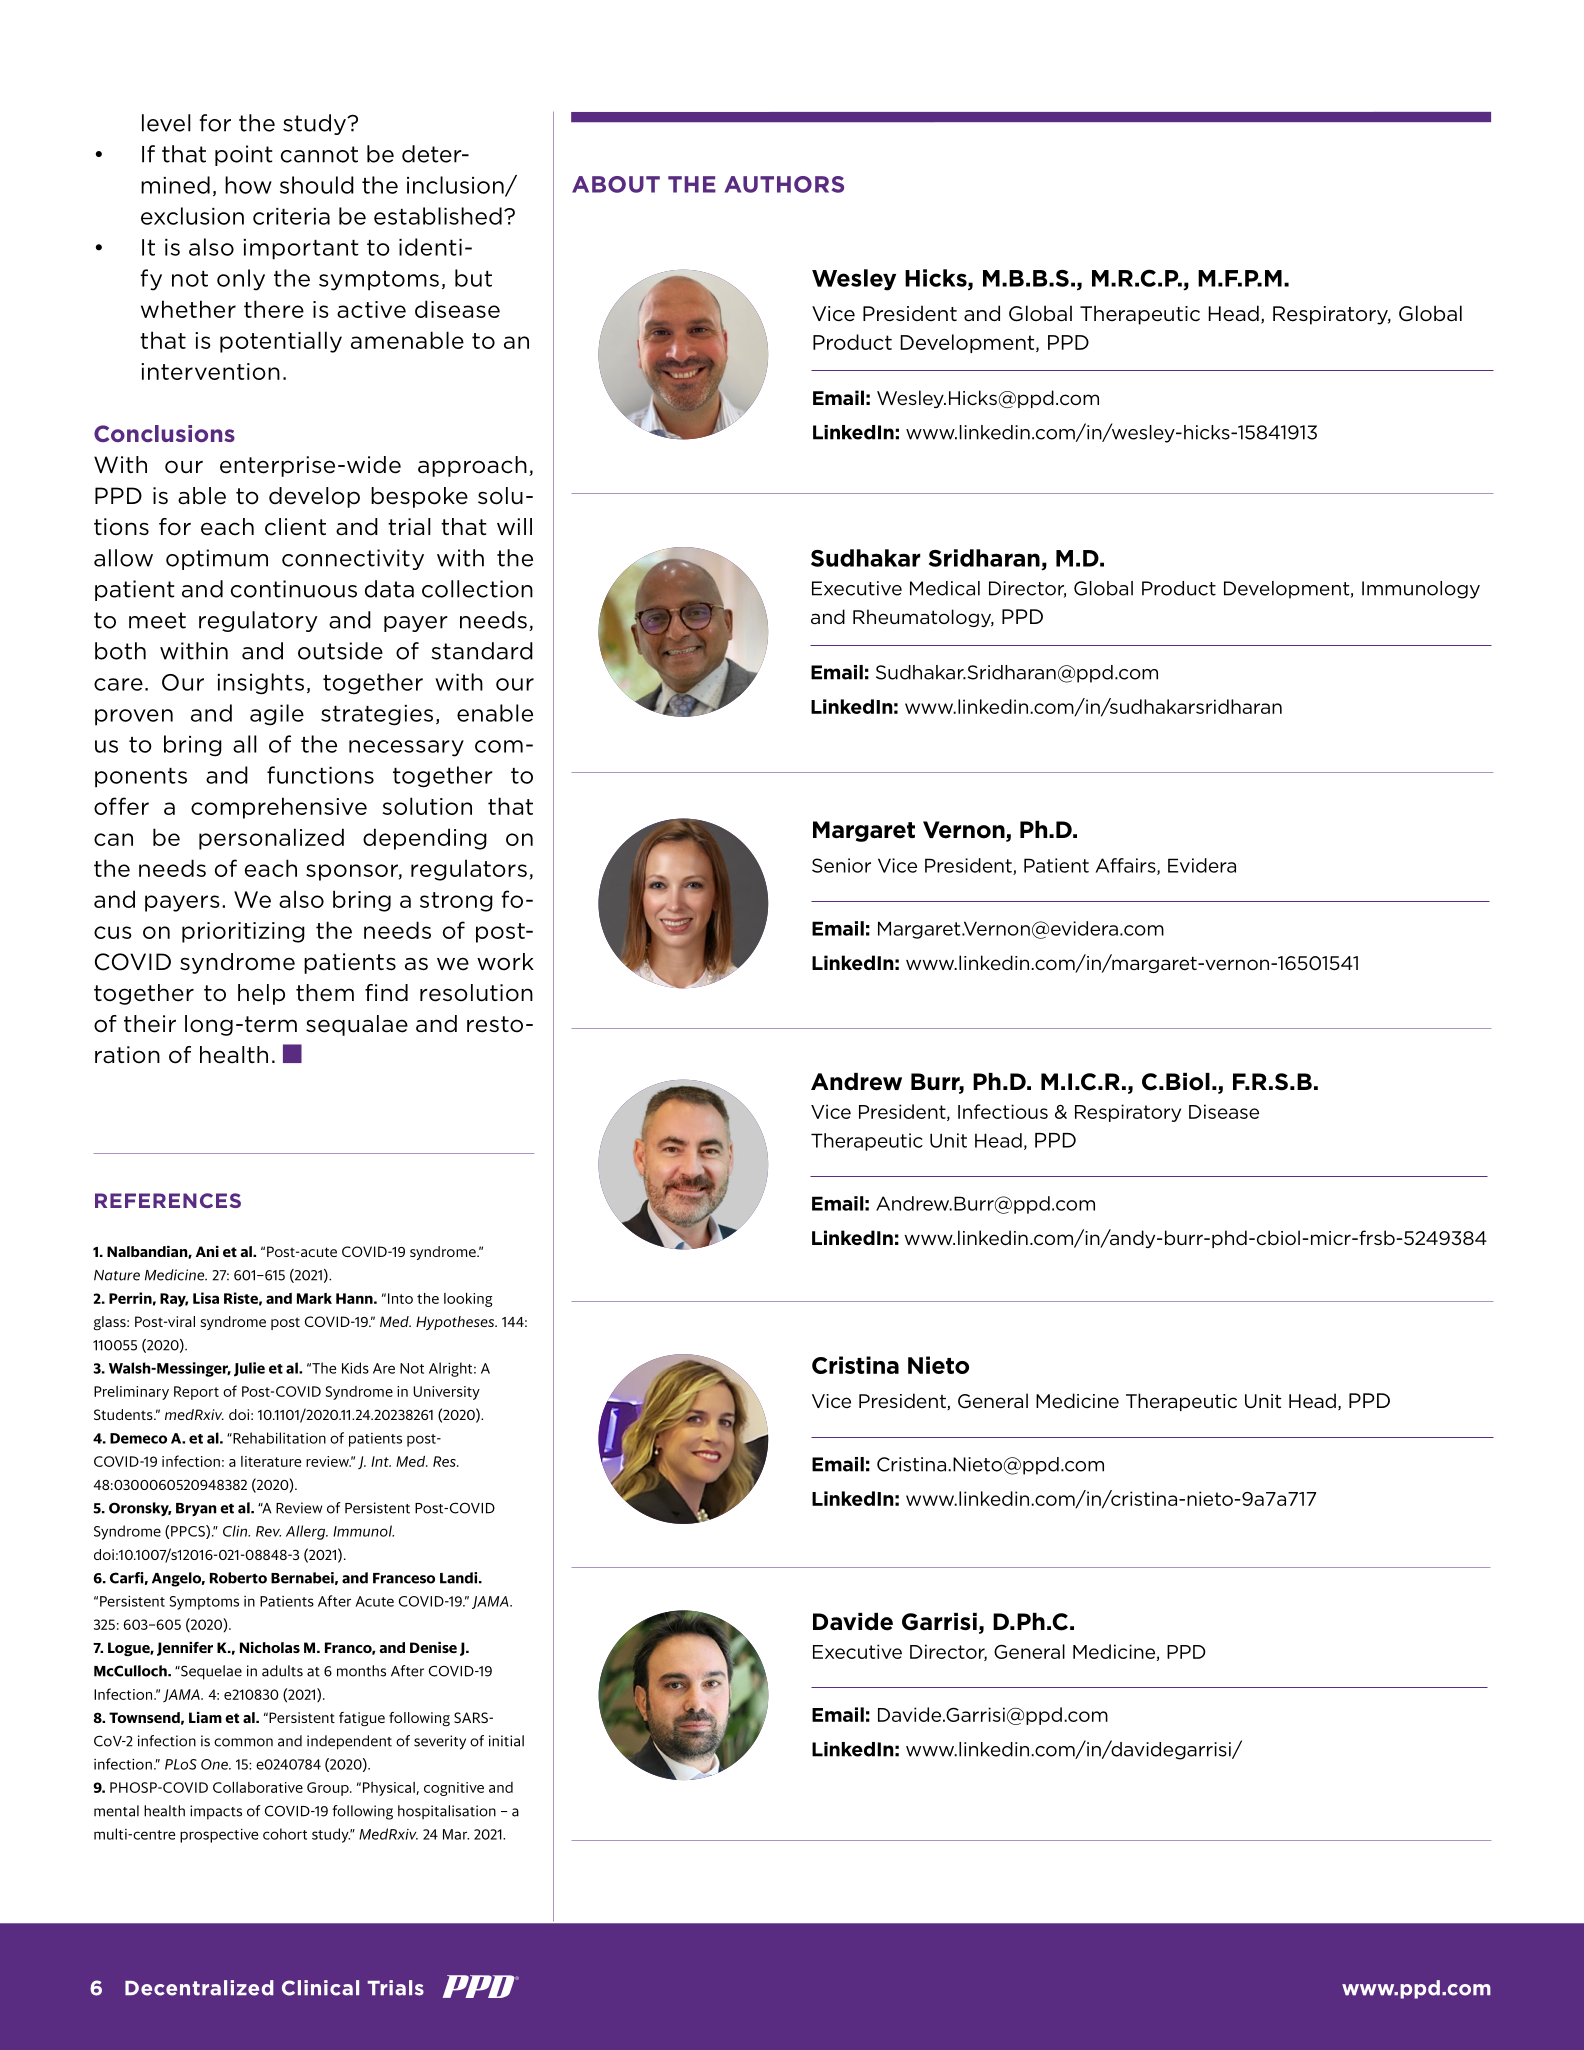 The height and width of the document is (2050, 1584). What do you see at coordinates (1127, 866) in the document?
I see `Affairs` at bounding box center [1127, 866].
